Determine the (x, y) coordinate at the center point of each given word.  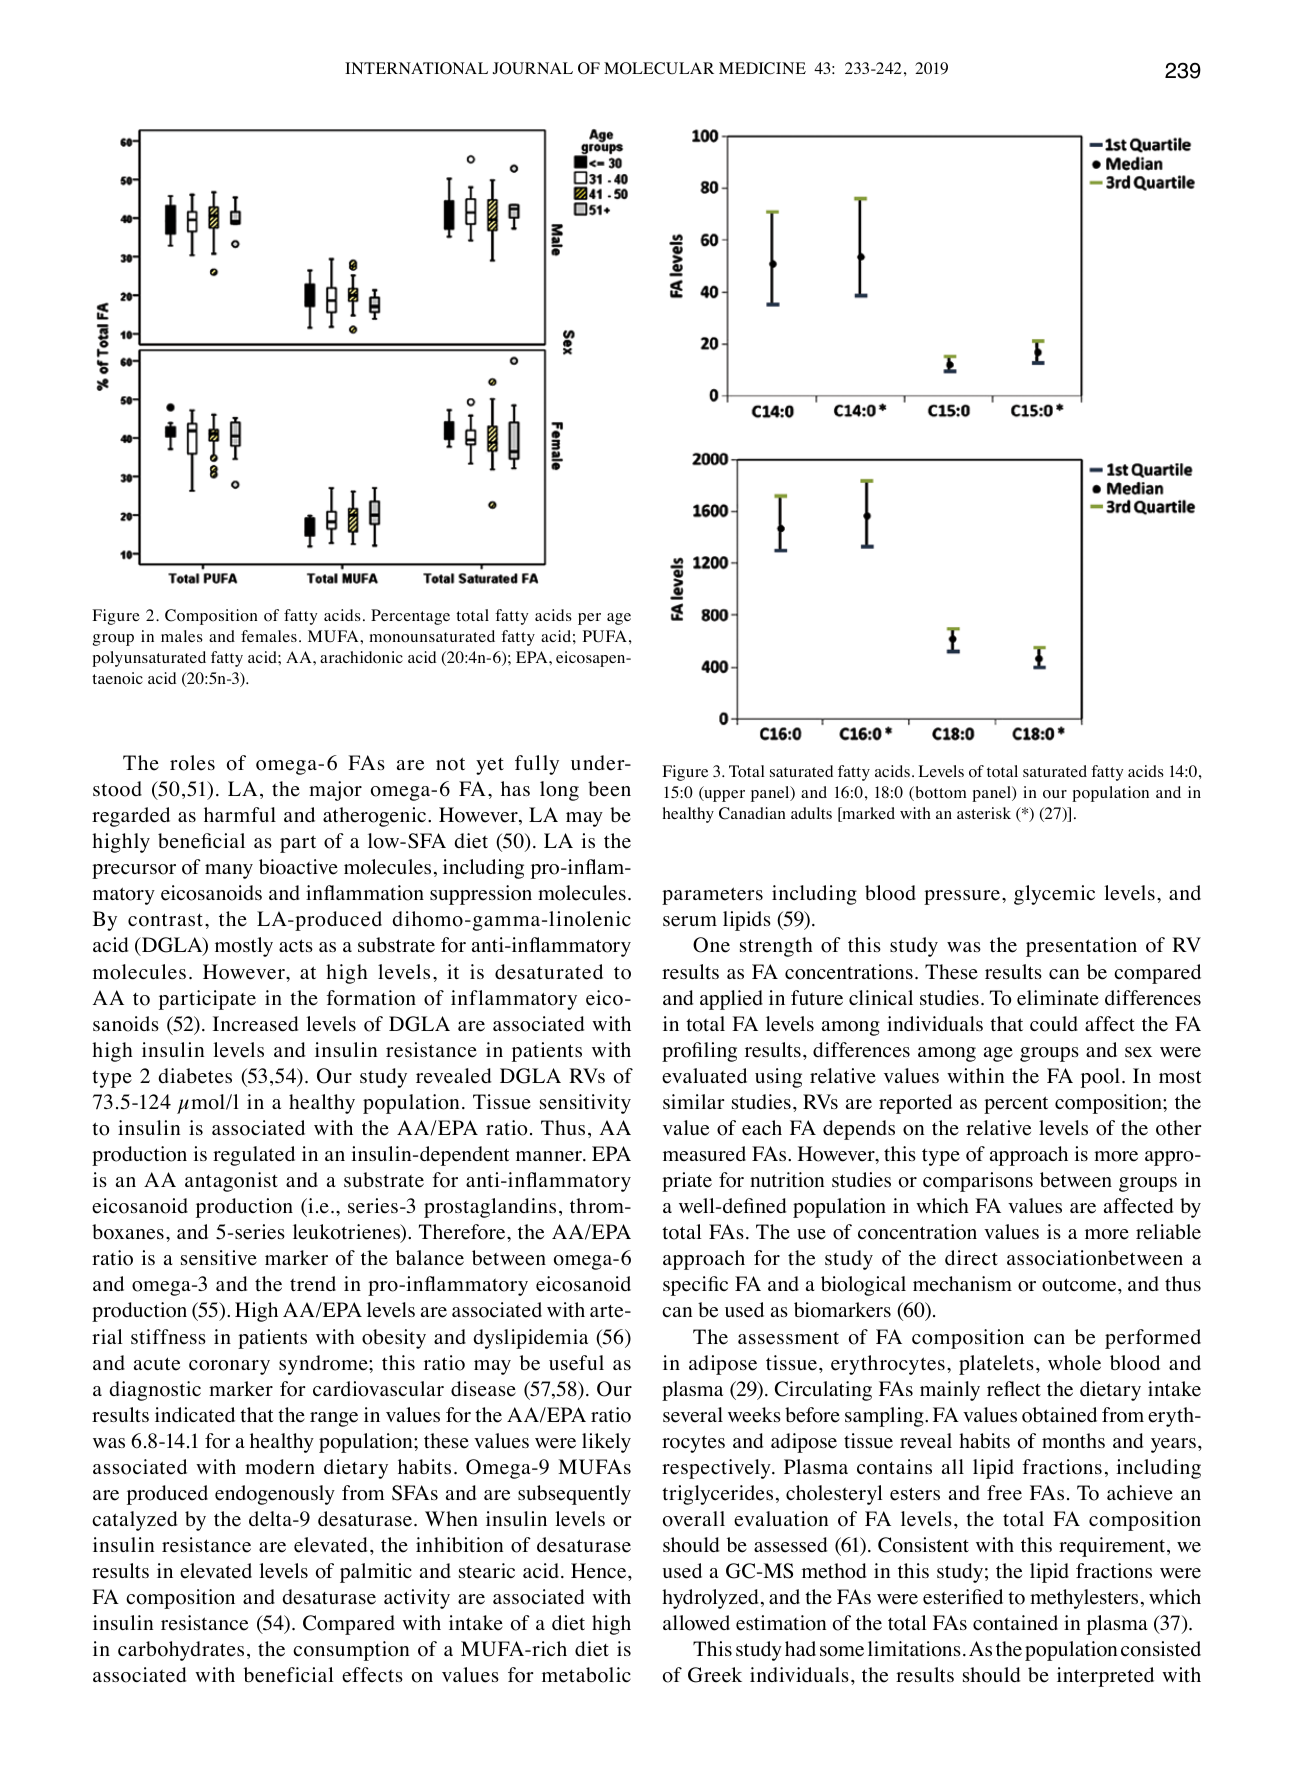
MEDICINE (762, 68)
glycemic (1054, 895)
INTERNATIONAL (416, 68)
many (229, 871)
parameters (712, 896)
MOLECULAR (659, 68)
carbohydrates (181, 1651)
